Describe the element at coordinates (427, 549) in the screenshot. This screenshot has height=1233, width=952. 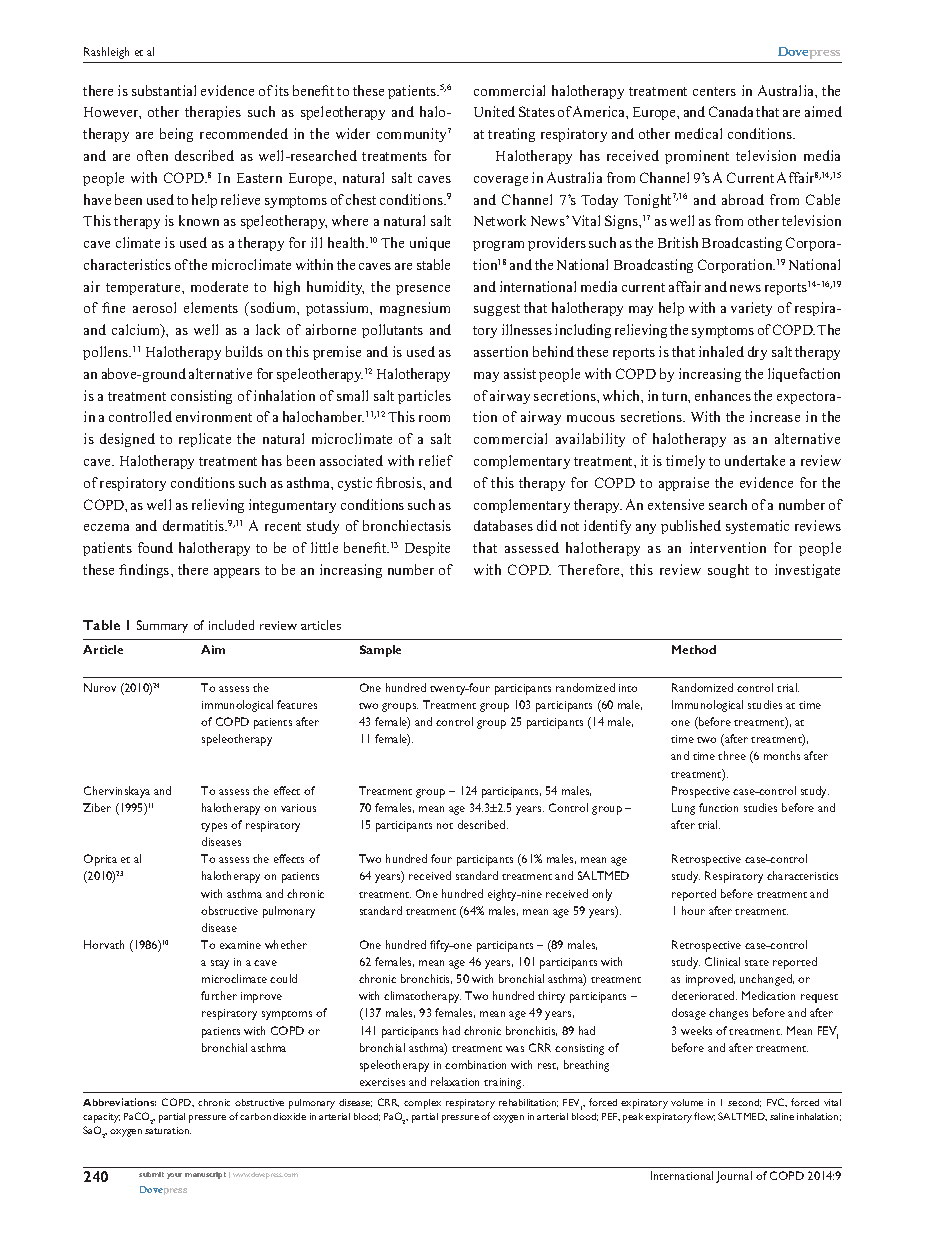
I see `Despite` at that location.
